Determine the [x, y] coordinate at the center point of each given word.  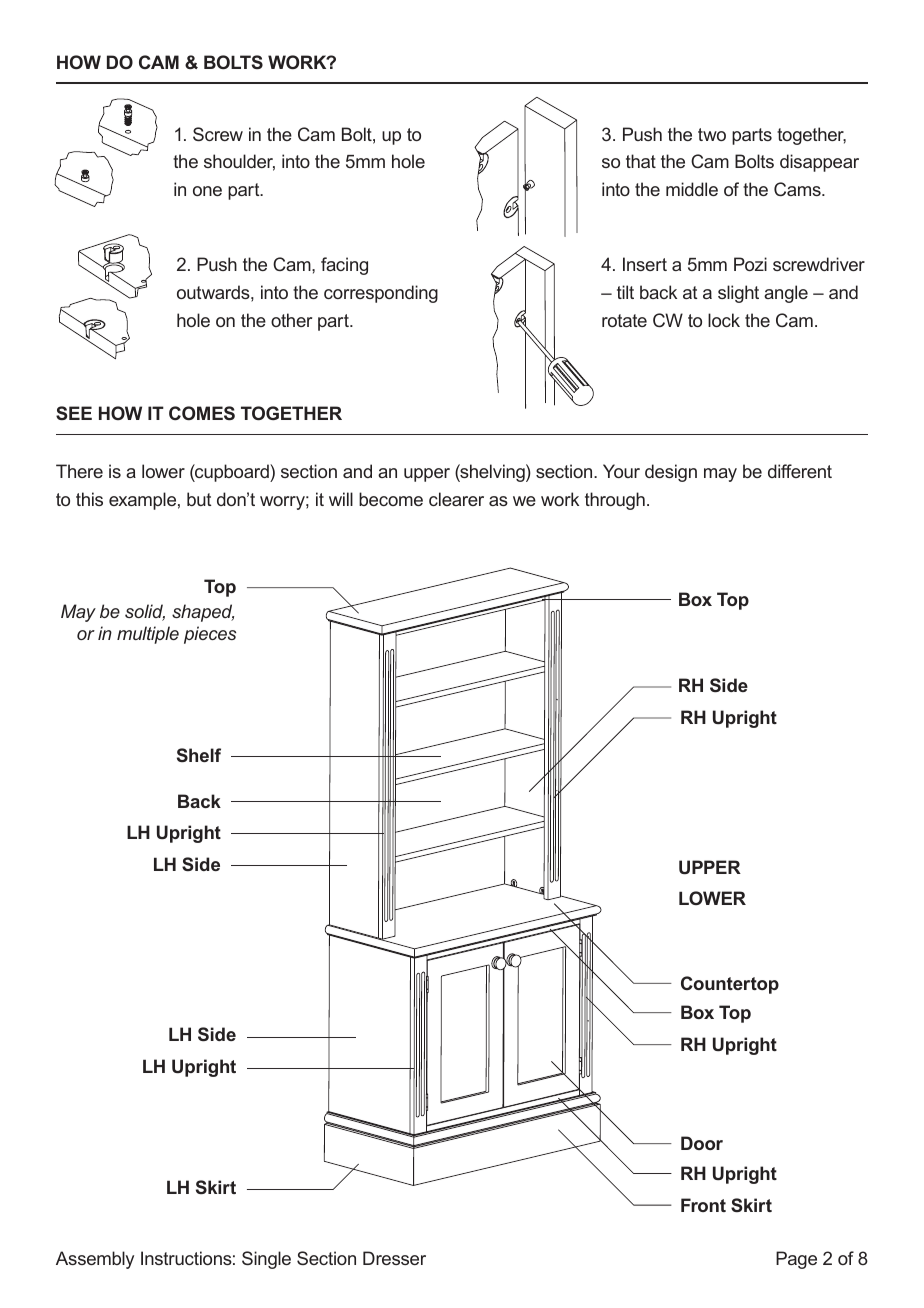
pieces [210, 635]
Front [703, 1205]
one [207, 191]
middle [692, 189]
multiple [148, 635]
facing [344, 266]
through [615, 501]
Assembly [95, 1260]
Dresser [394, 1258]
